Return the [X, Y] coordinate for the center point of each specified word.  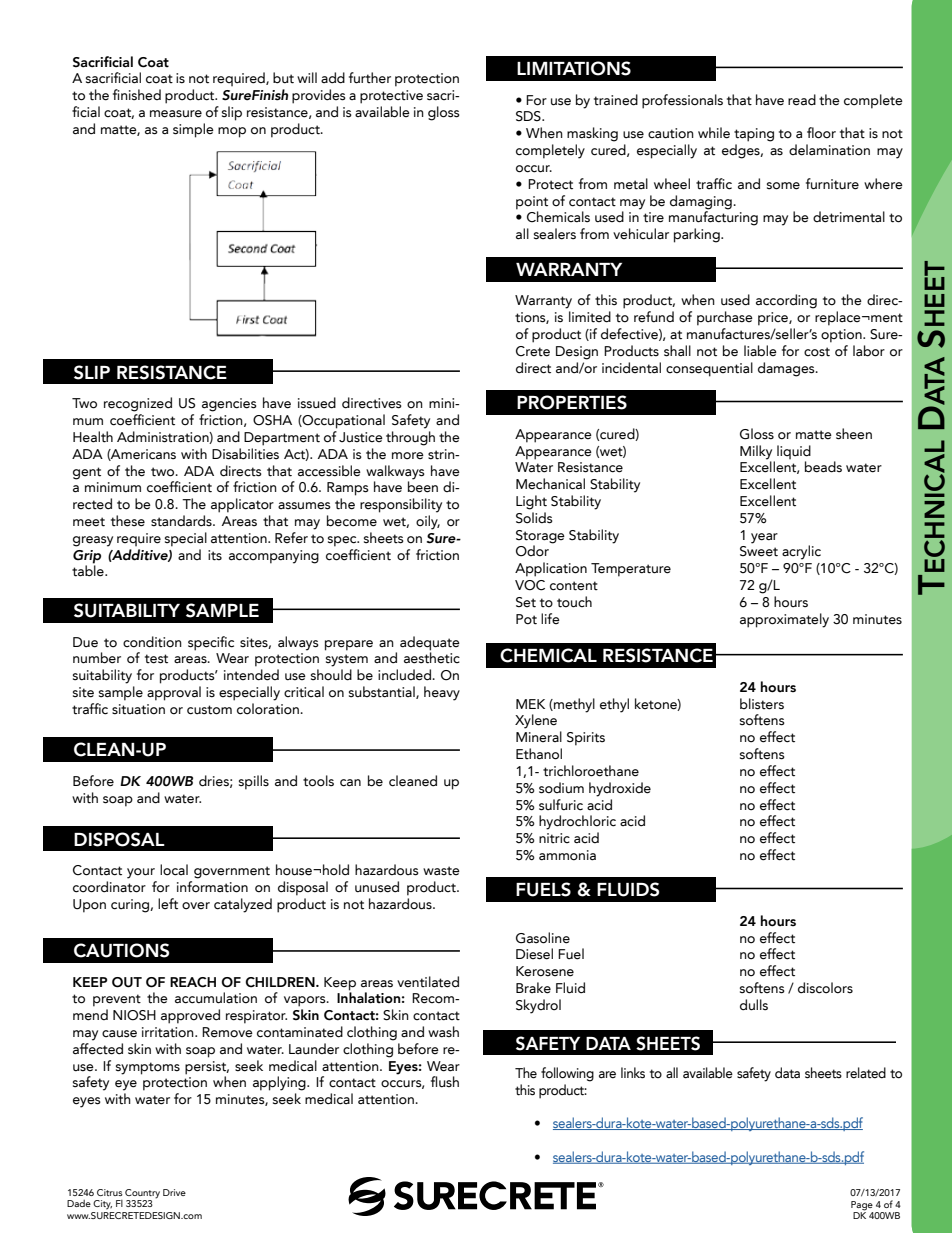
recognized [138, 404]
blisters [762, 704]
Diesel [534, 954]
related [866, 1073]
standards [182, 521]
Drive [174, 1192]
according [786, 301]
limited [590, 317]
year [764, 538]
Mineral [539, 736]
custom [209, 710]
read [802, 100]
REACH [193, 982]
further [370, 78]
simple [193, 130]
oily [428, 522]
